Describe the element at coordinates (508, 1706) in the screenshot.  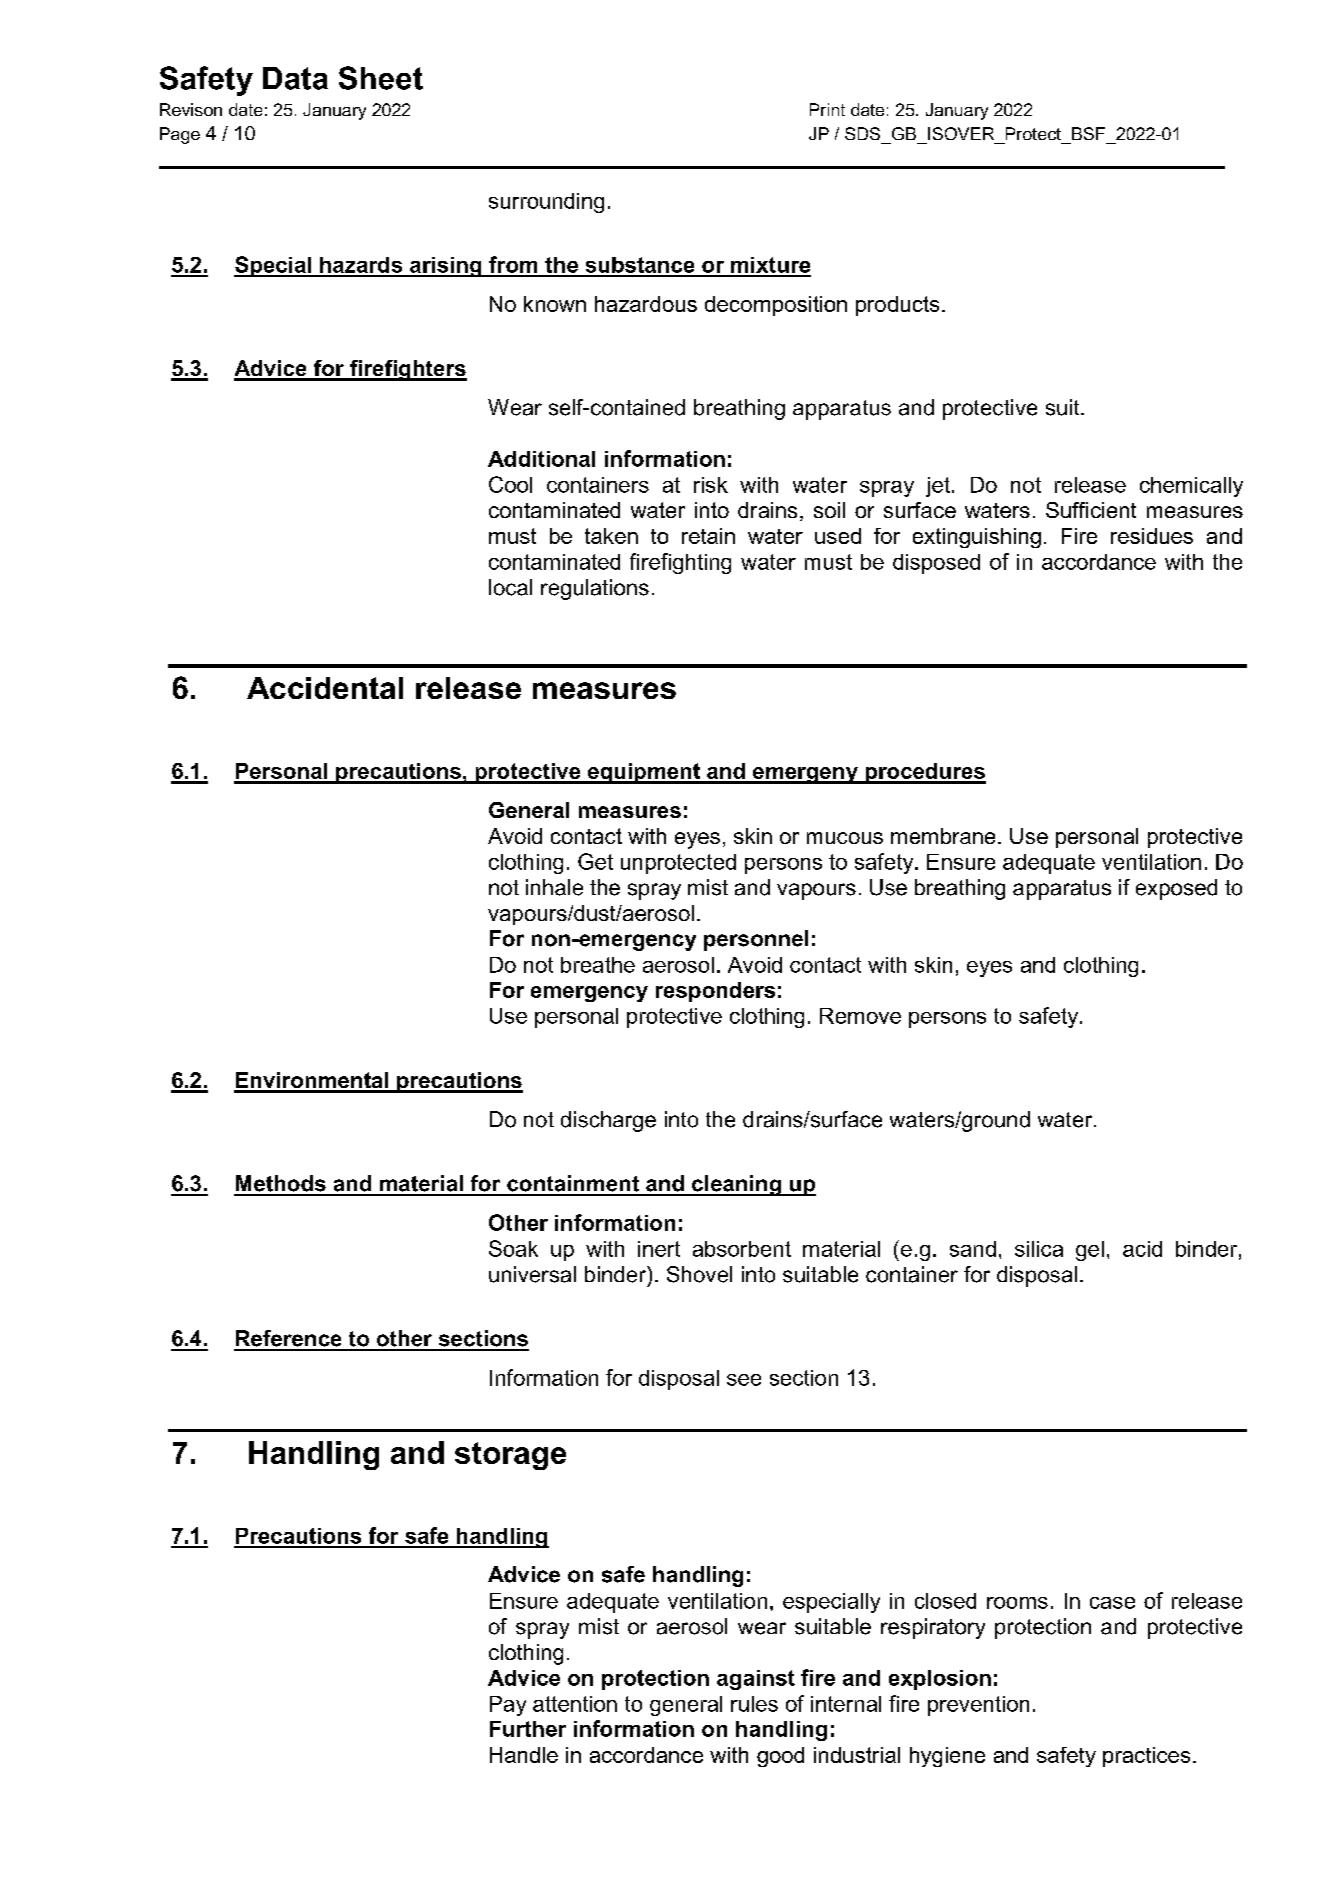
I see `Pay` at that location.
